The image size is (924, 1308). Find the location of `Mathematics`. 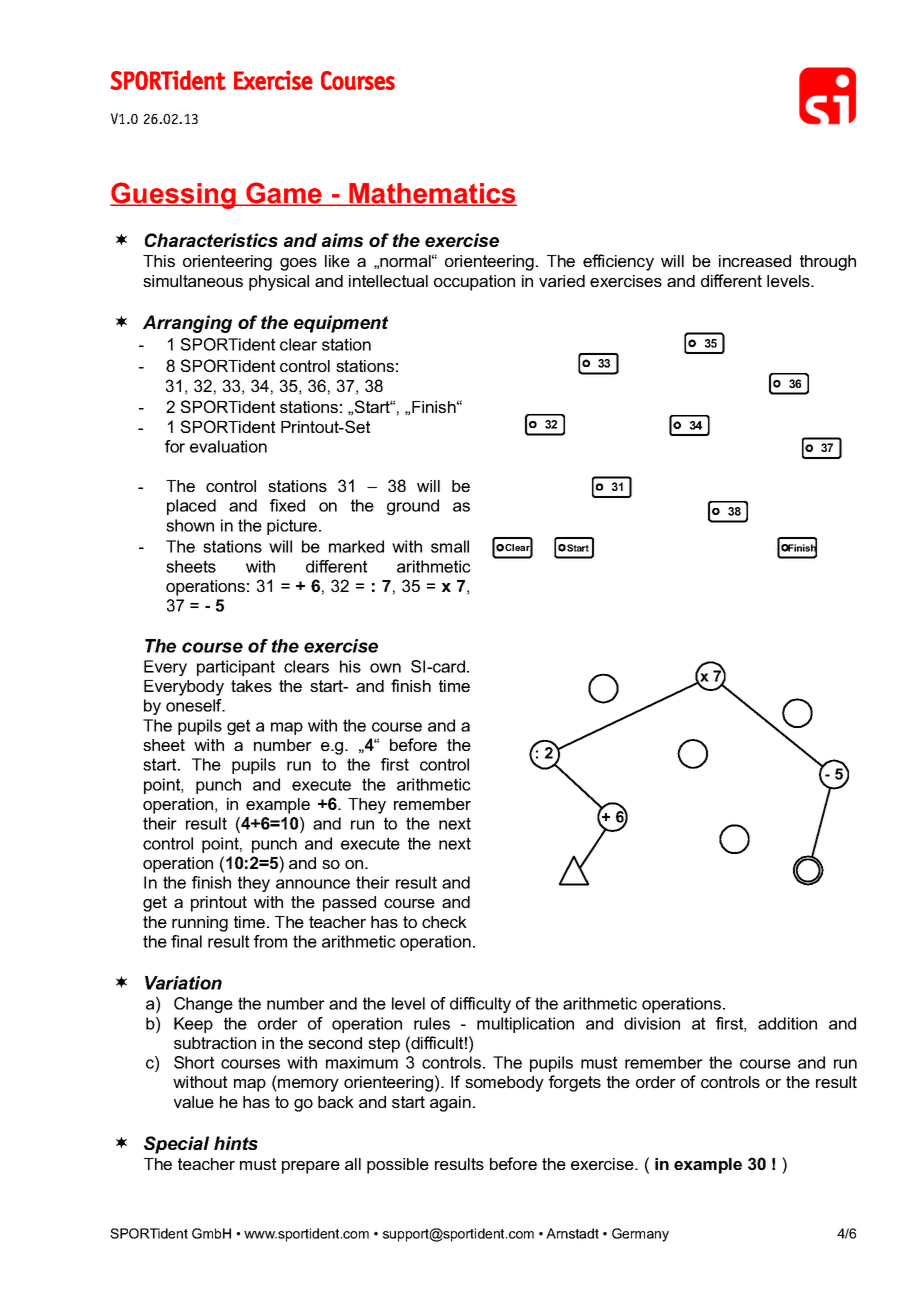

Mathematics is located at coordinates (432, 194).
